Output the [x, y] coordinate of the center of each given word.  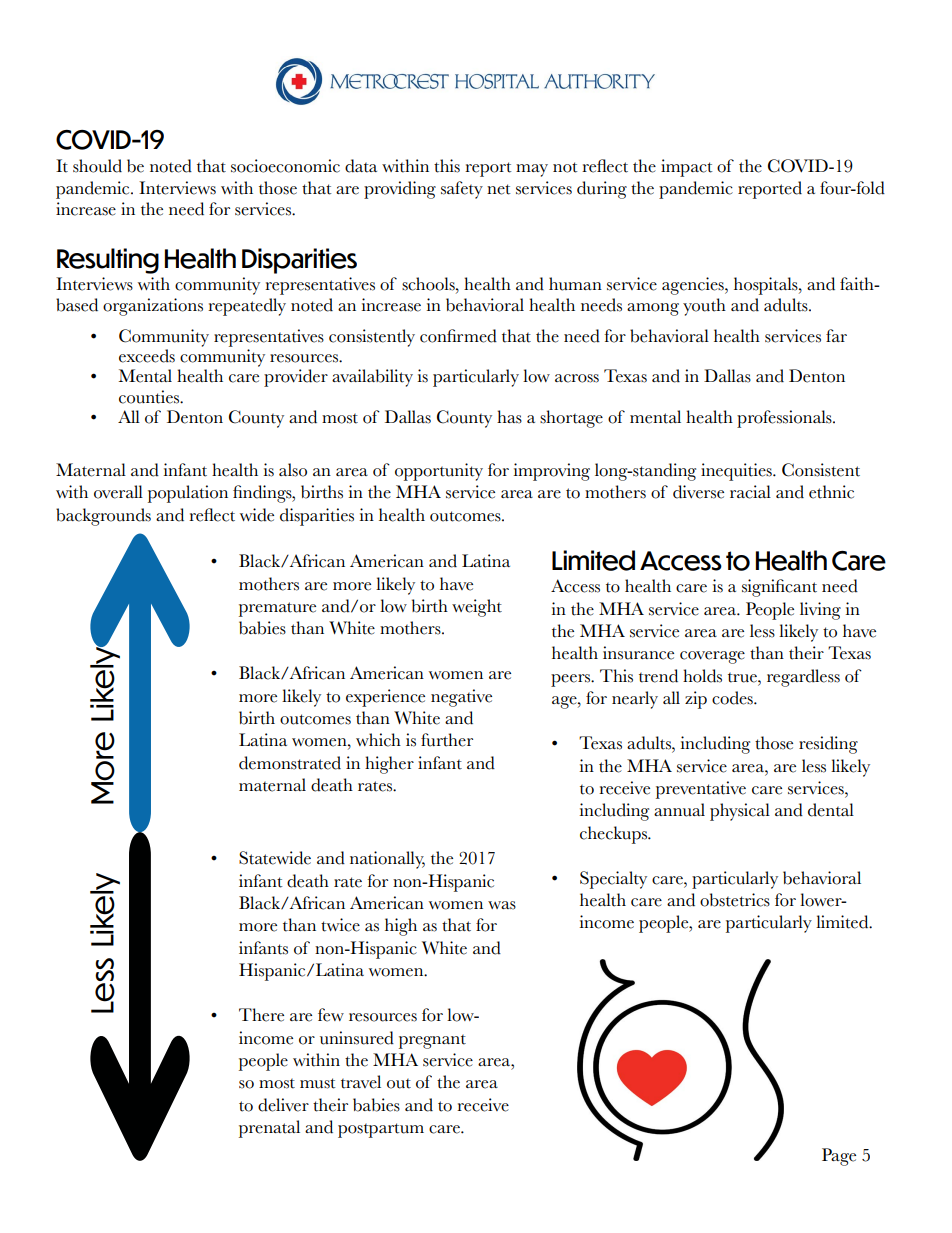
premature [277, 609]
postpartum [381, 1130]
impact [687, 168]
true [743, 678]
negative [461, 698]
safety [462, 190]
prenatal [269, 1129]
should [97, 166]
